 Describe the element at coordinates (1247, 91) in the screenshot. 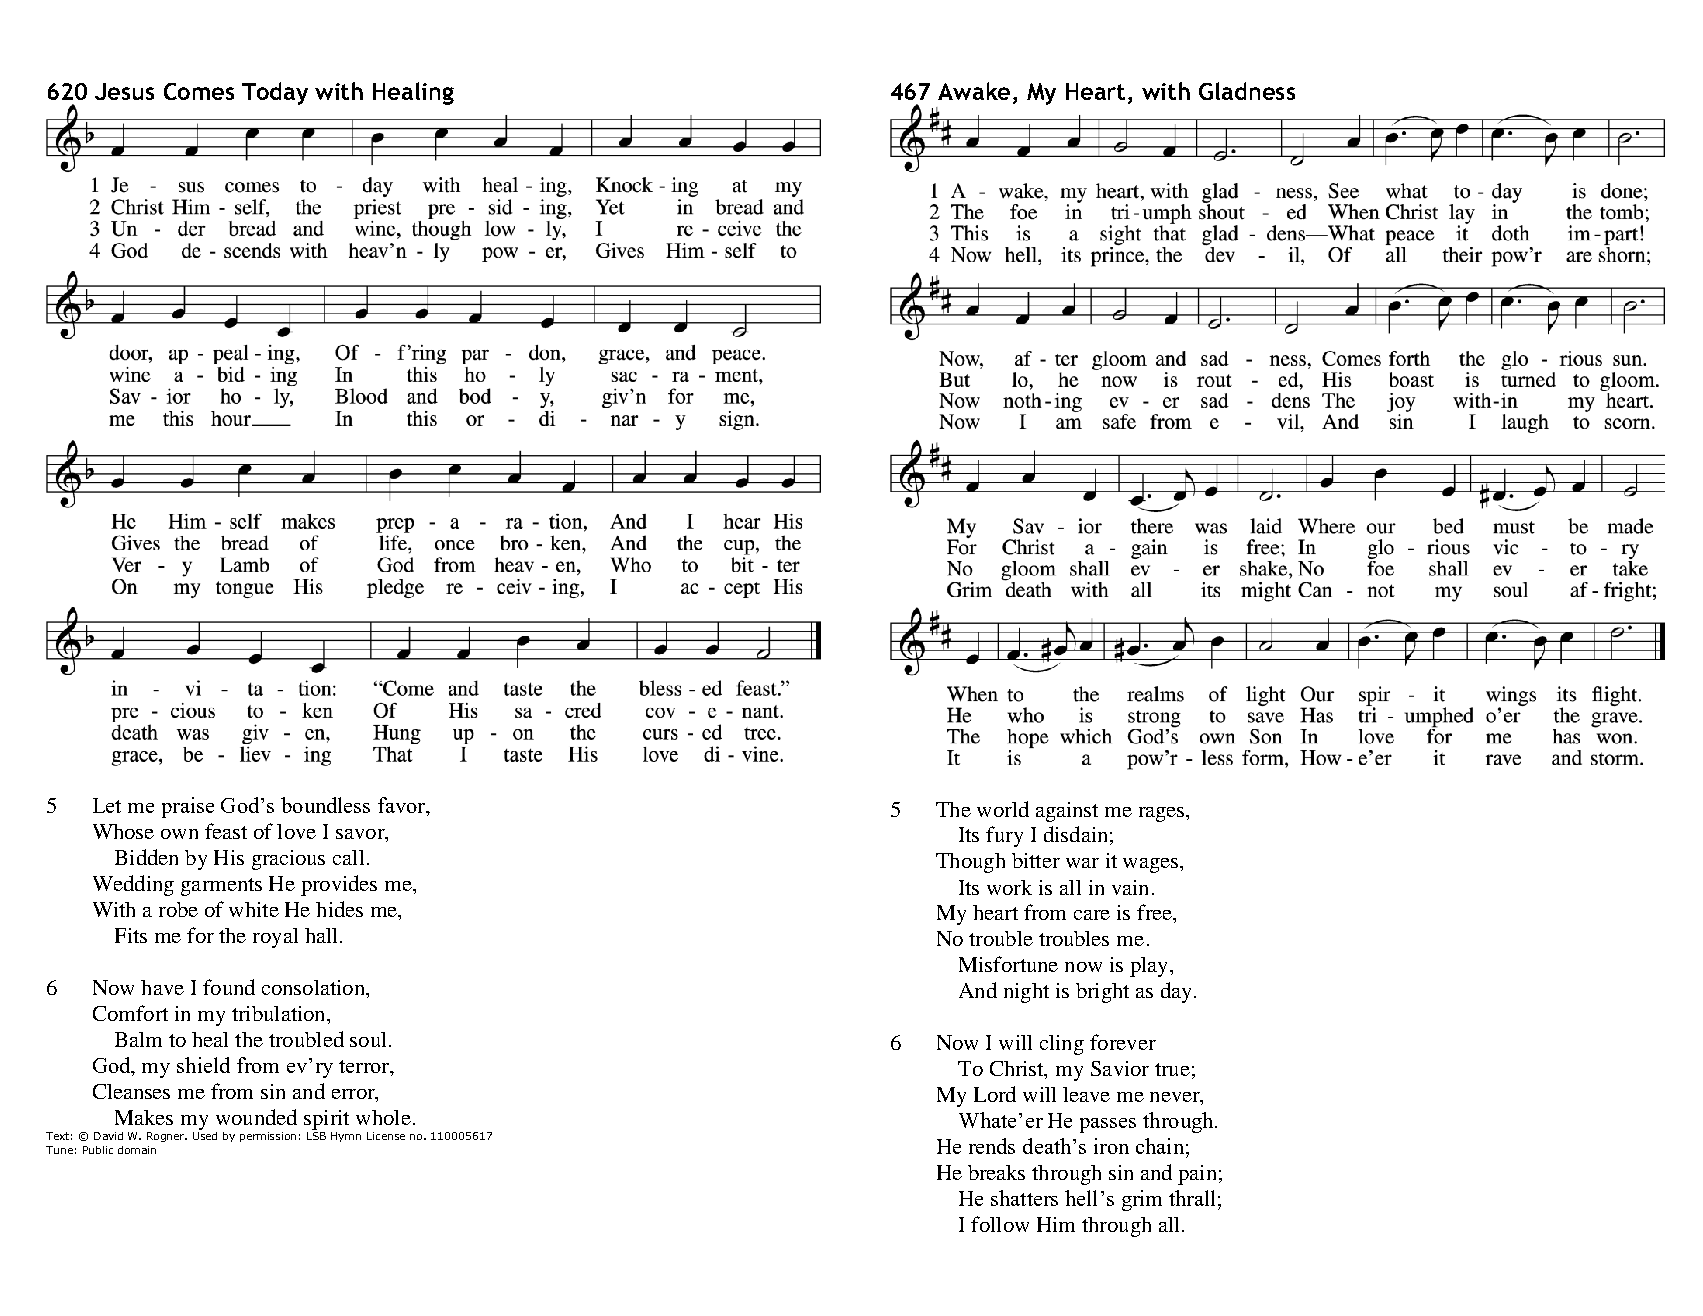

I see `Gladness` at that location.
